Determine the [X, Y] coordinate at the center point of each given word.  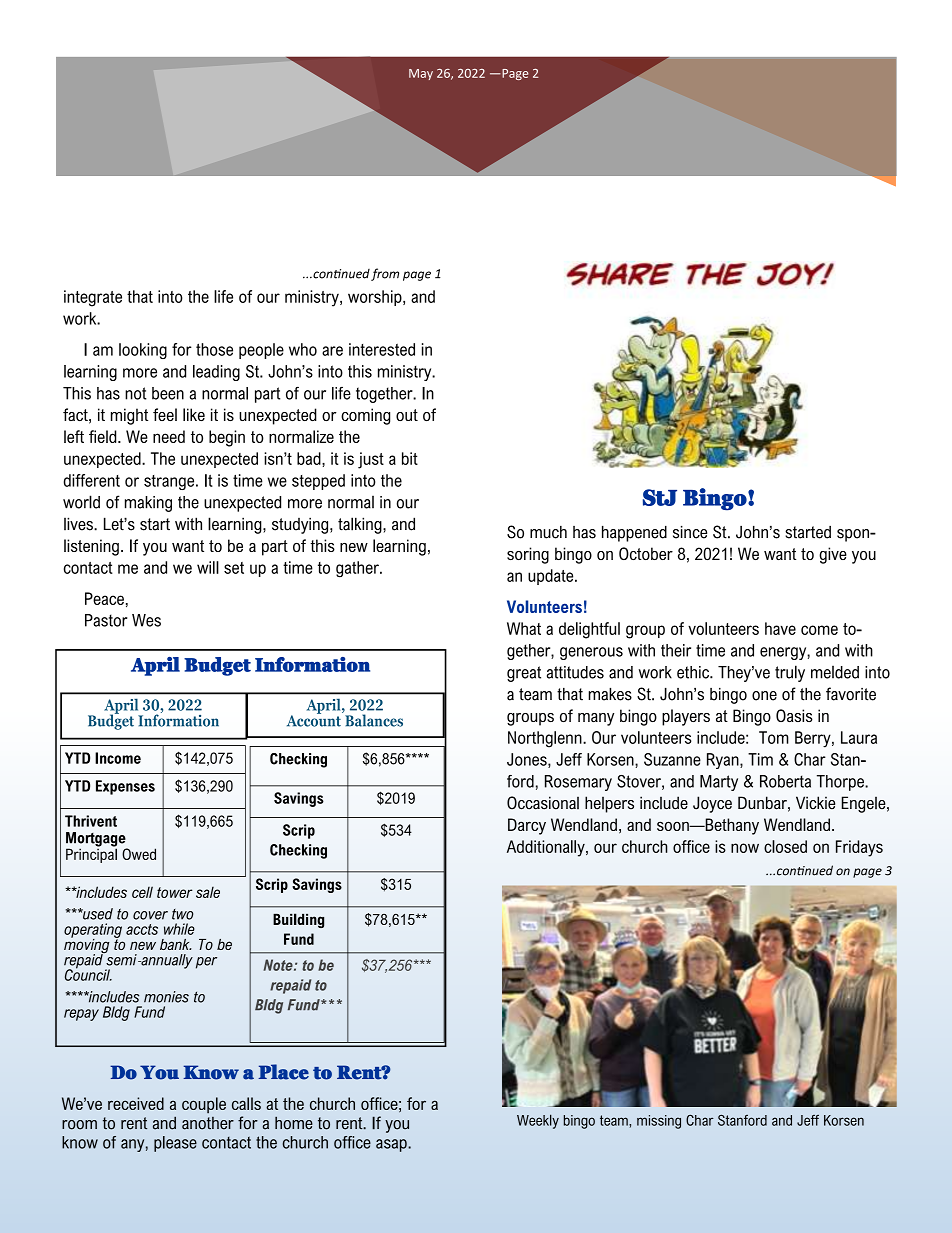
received [136, 1103]
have [780, 628]
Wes [146, 620]
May [421, 74]
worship [376, 298]
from [385, 274]
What [524, 628]
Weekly [538, 1121]
